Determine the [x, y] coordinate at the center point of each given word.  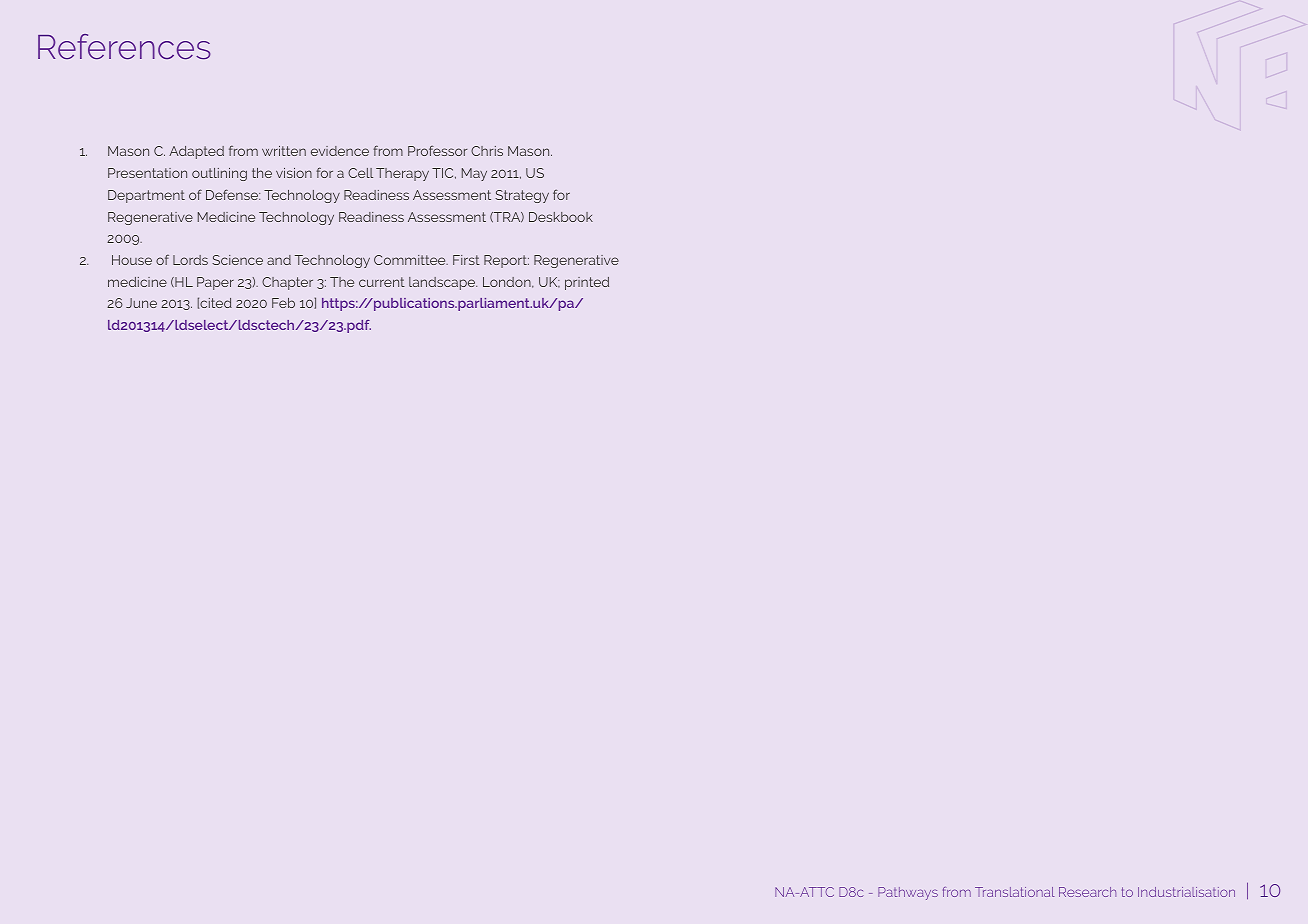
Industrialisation [1186, 892]
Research [1087, 892]
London [508, 282]
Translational [1015, 892]
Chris [487, 151]
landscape [443, 283]
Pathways [908, 893]
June [141, 303]
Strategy [522, 196]
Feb [283, 303]
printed [587, 283]
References [124, 46]
